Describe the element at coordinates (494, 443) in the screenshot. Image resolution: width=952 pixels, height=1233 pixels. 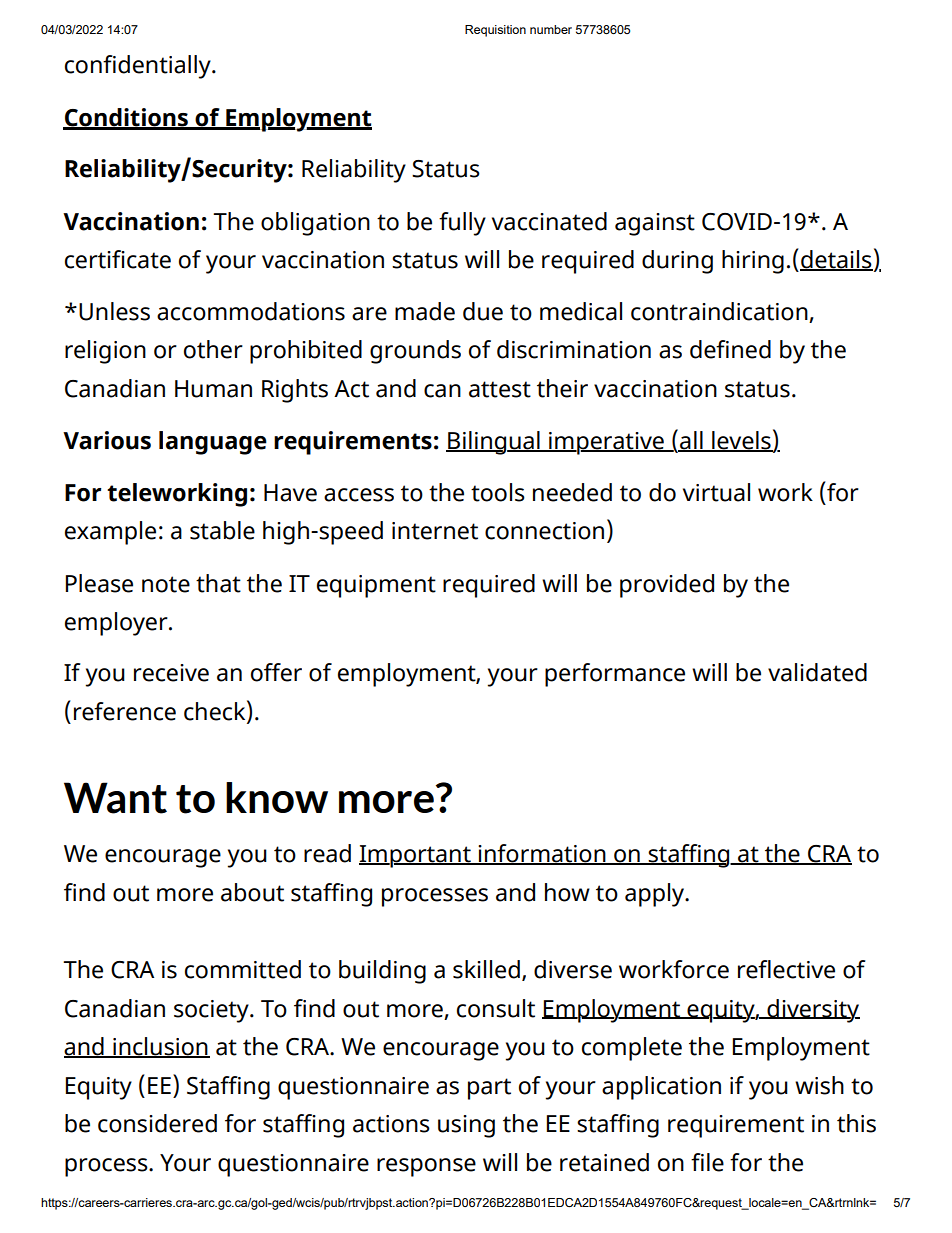
I see `Bilingual` at that location.
